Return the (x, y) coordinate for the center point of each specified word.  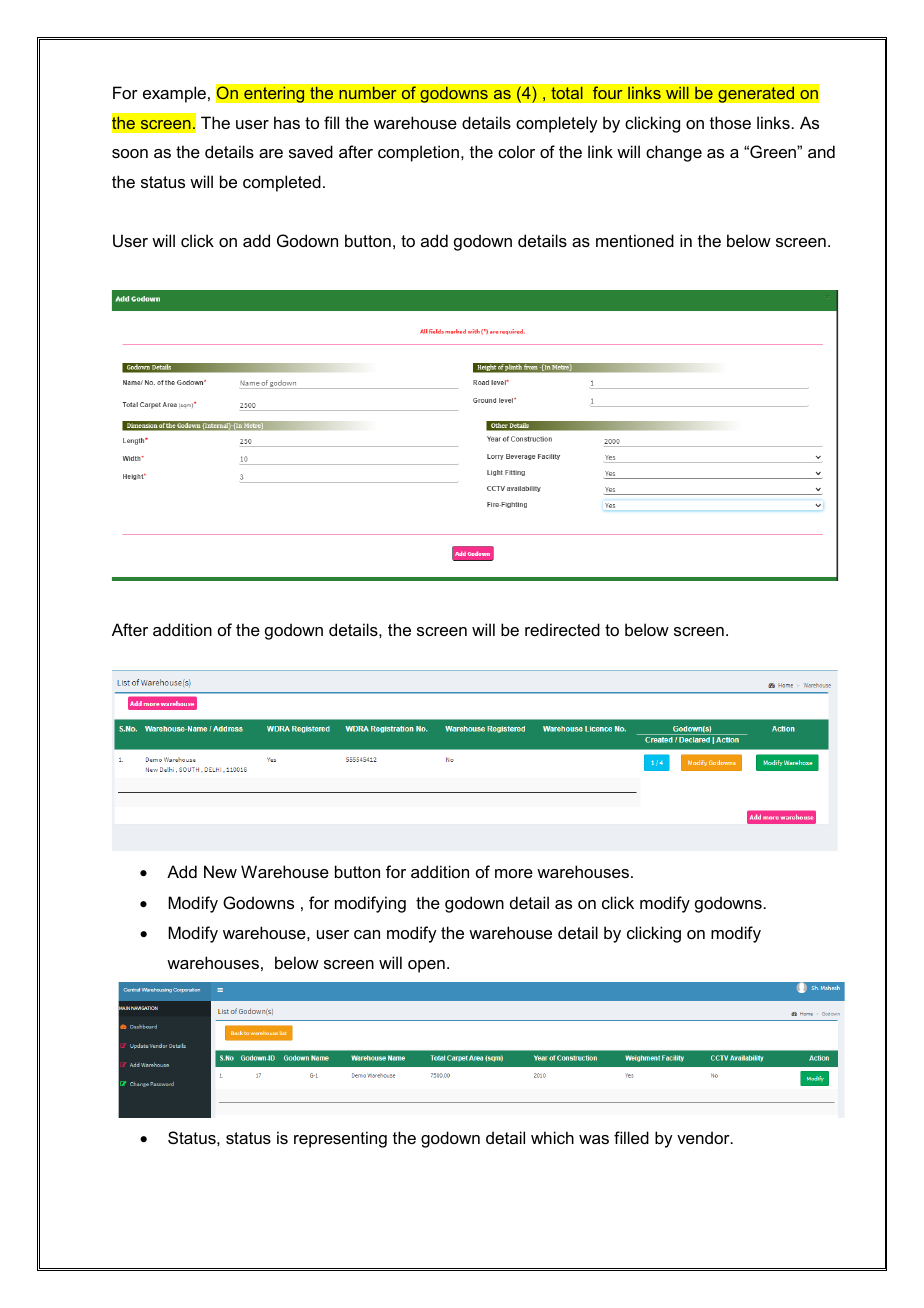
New (220, 871)
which (552, 1137)
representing (340, 1139)
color (516, 151)
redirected (562, 629)
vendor (704, 1137)
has (287, 122)
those (730, 122)
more (514, 873)
